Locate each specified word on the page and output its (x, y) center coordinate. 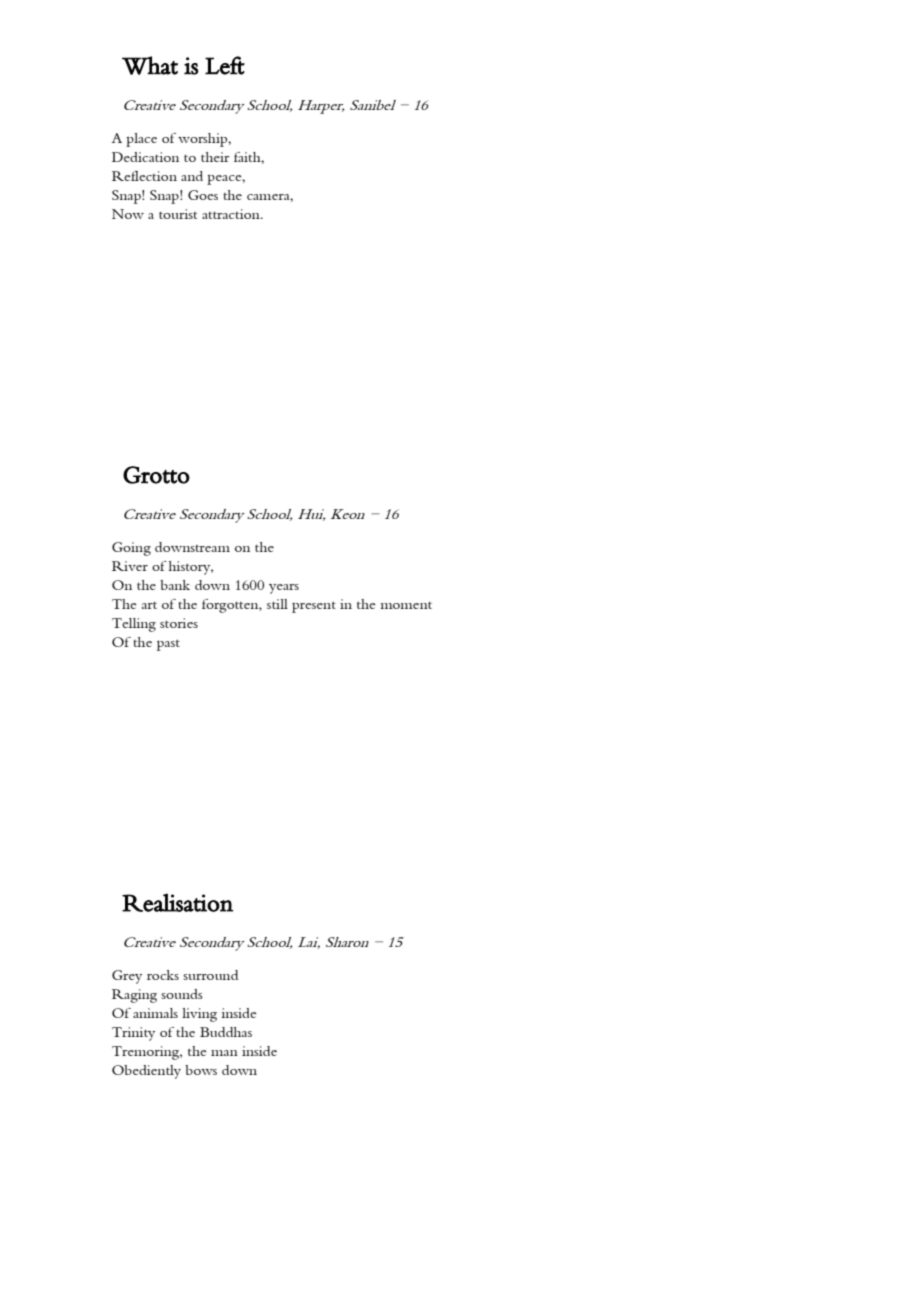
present (314, 607)
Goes (203, 195)
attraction (232, 214)
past (168, 645)
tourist (178, 214)
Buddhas (226, 1032)
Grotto (156, 475)
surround (210, 975)
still (277, 604)
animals (155, 1013)
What (150, 65)
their (215, 157)
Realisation (177, 902)
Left (225, 65)
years (284, 589)
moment (406, 605)
